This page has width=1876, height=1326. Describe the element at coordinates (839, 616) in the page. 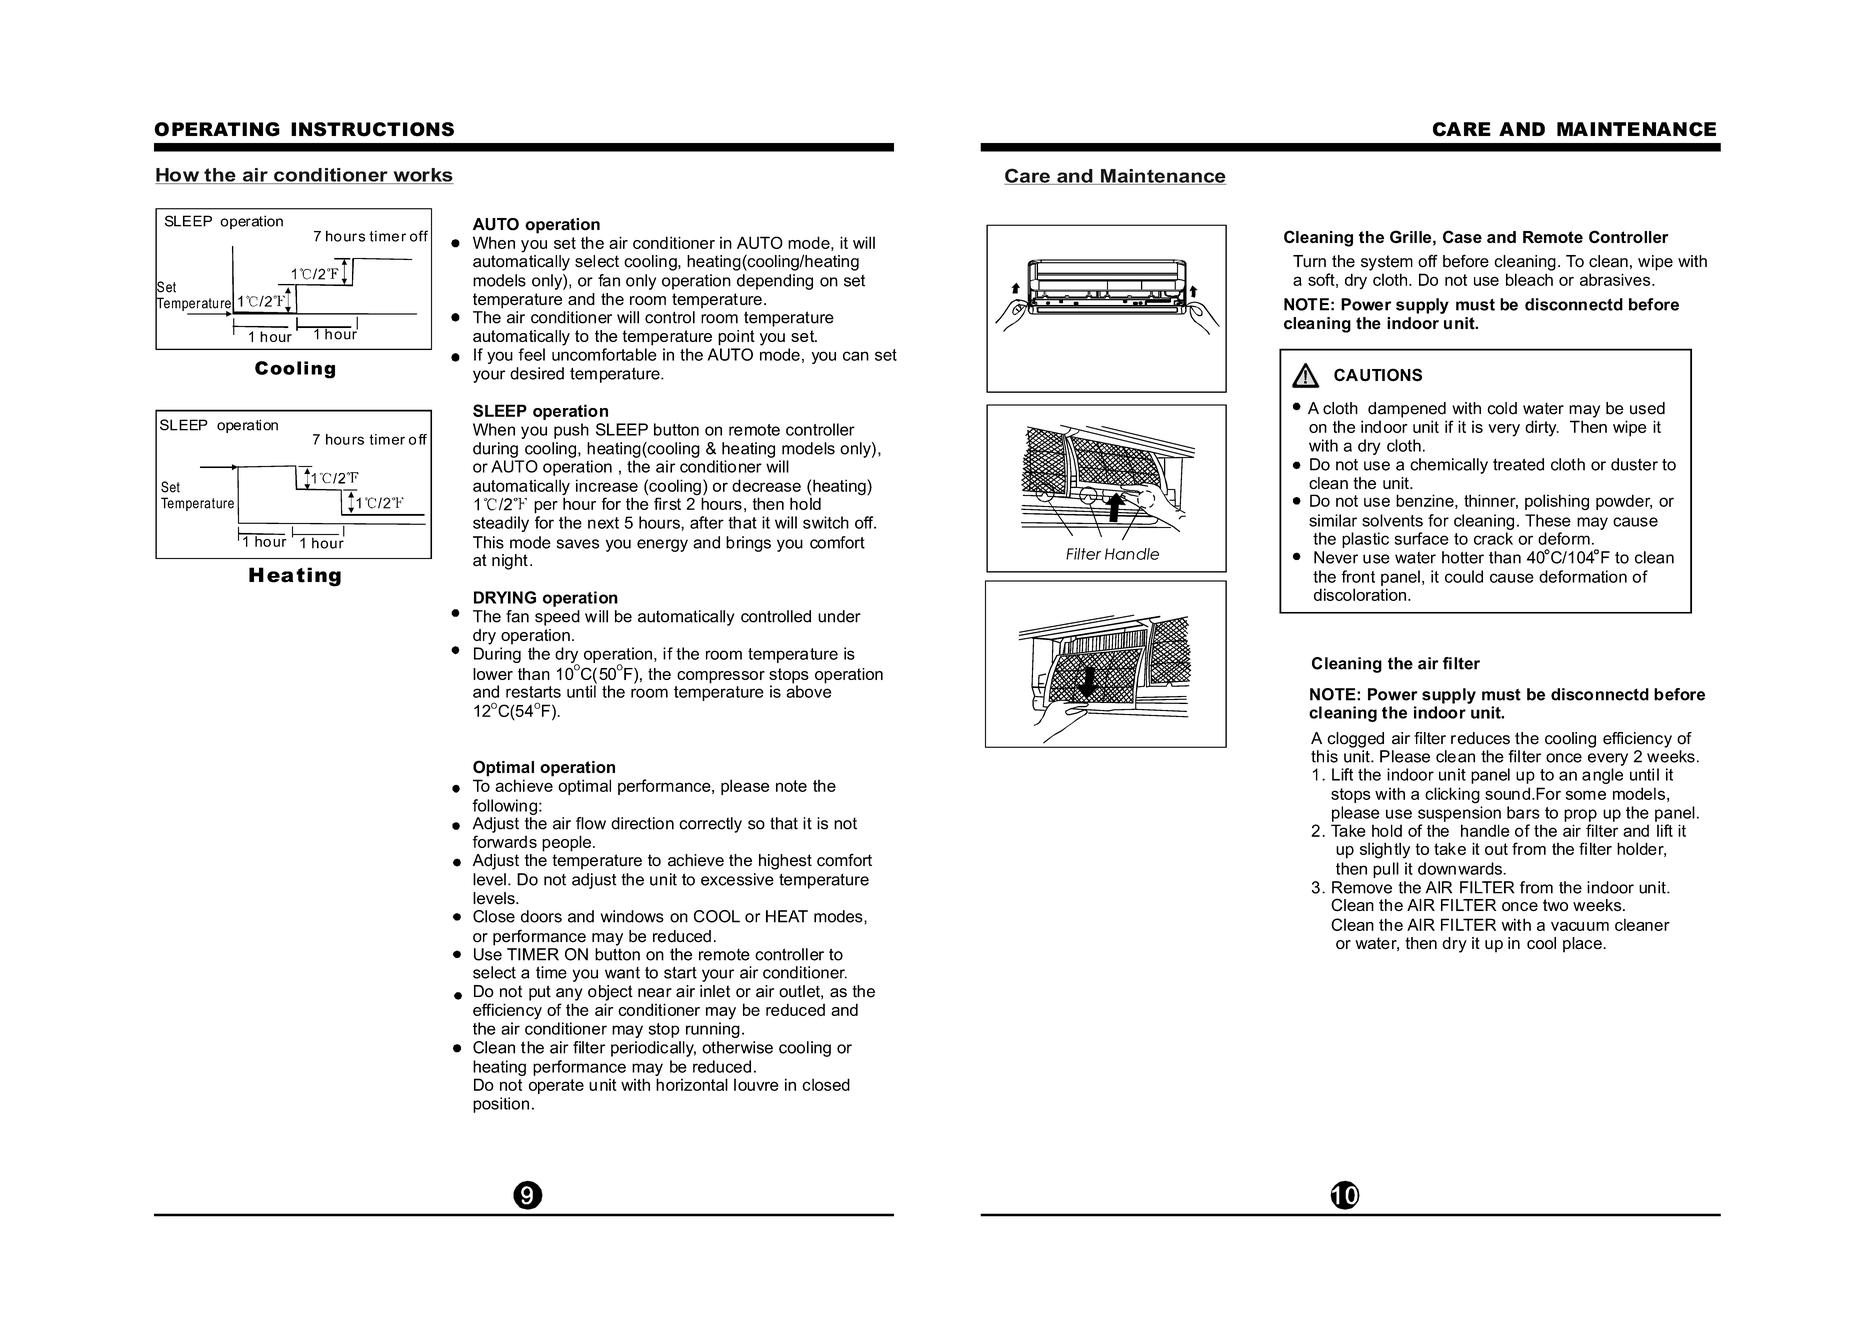

I see `under` at that location.
